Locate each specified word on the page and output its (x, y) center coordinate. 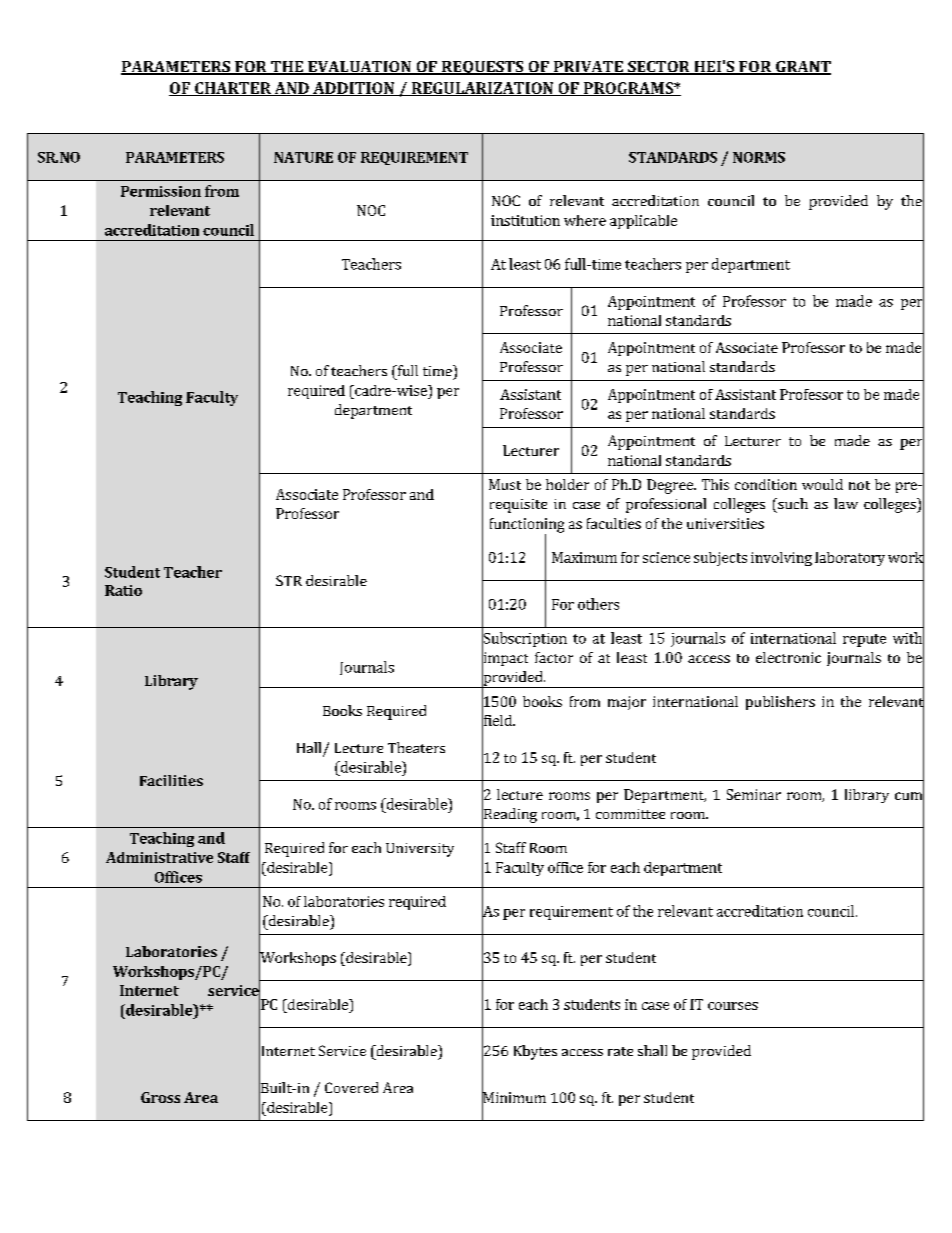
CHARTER (233, 89)
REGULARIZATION (482, 89)
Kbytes (535, 1052)
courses (733, 1006)
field (498, 720)
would (822, 484)
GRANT (802, 68)
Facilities (171, 780)
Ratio (123, 590)
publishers (780, 703)
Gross (160, 1097)
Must (505, 484)
